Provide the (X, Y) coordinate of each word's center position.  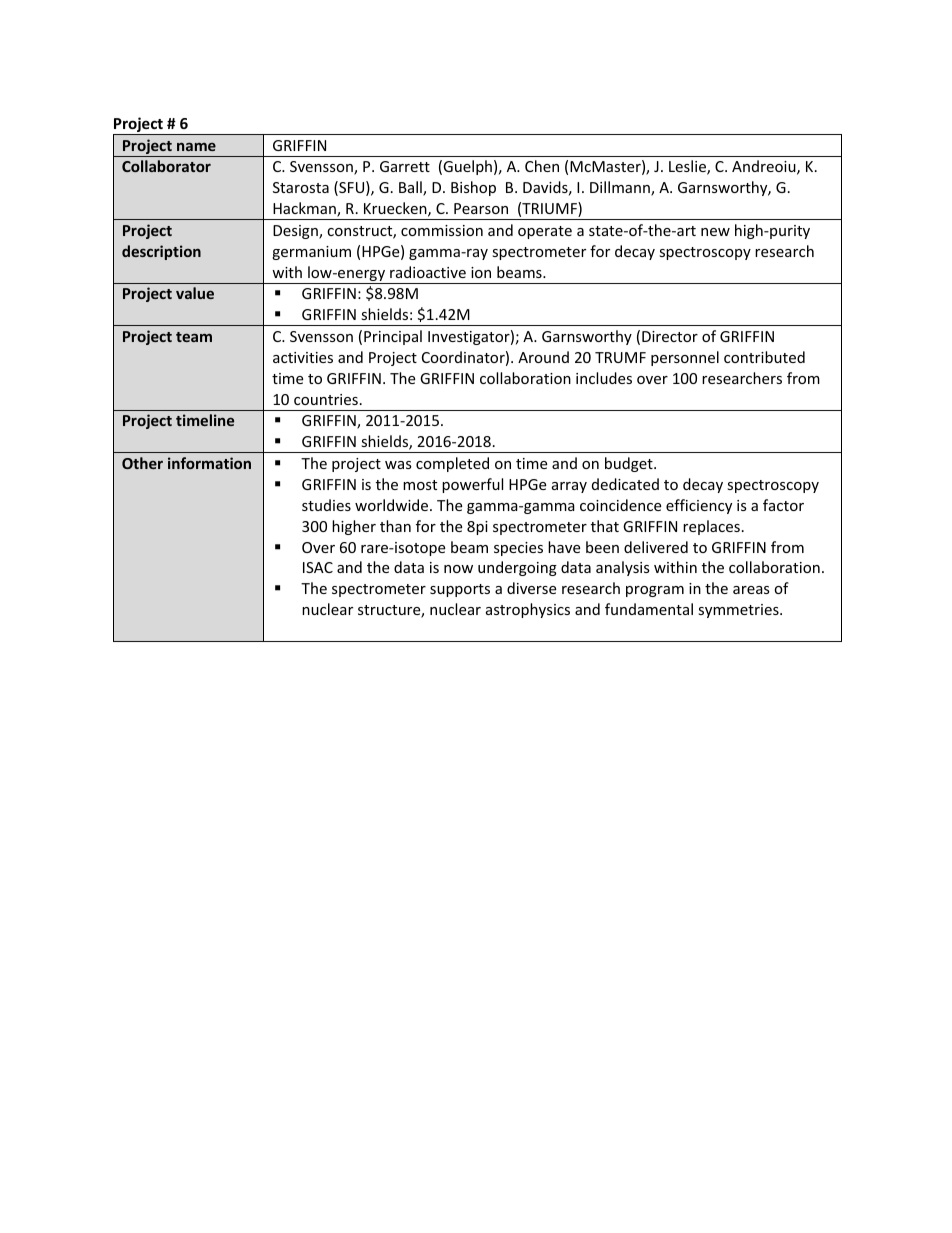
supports (460, 590)
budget (630, 464)
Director (670, 336)
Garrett (405, 166)
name (196, 146)
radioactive (428, 272)
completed (452, 464)
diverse (531, 588)
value (195, 293)
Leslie (688, 167)
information (209, 463)
